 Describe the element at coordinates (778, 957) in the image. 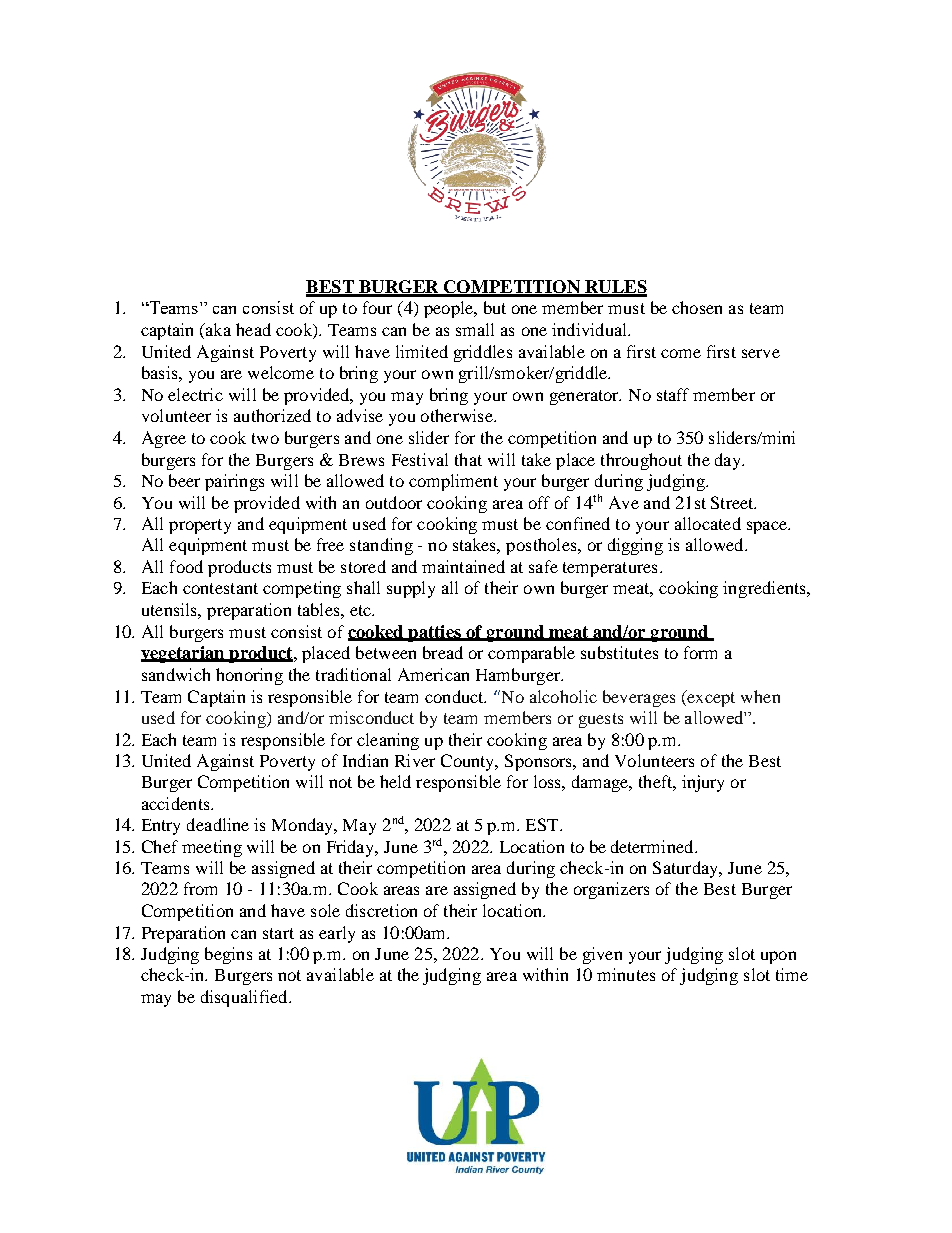

I see `upon` at that location.
